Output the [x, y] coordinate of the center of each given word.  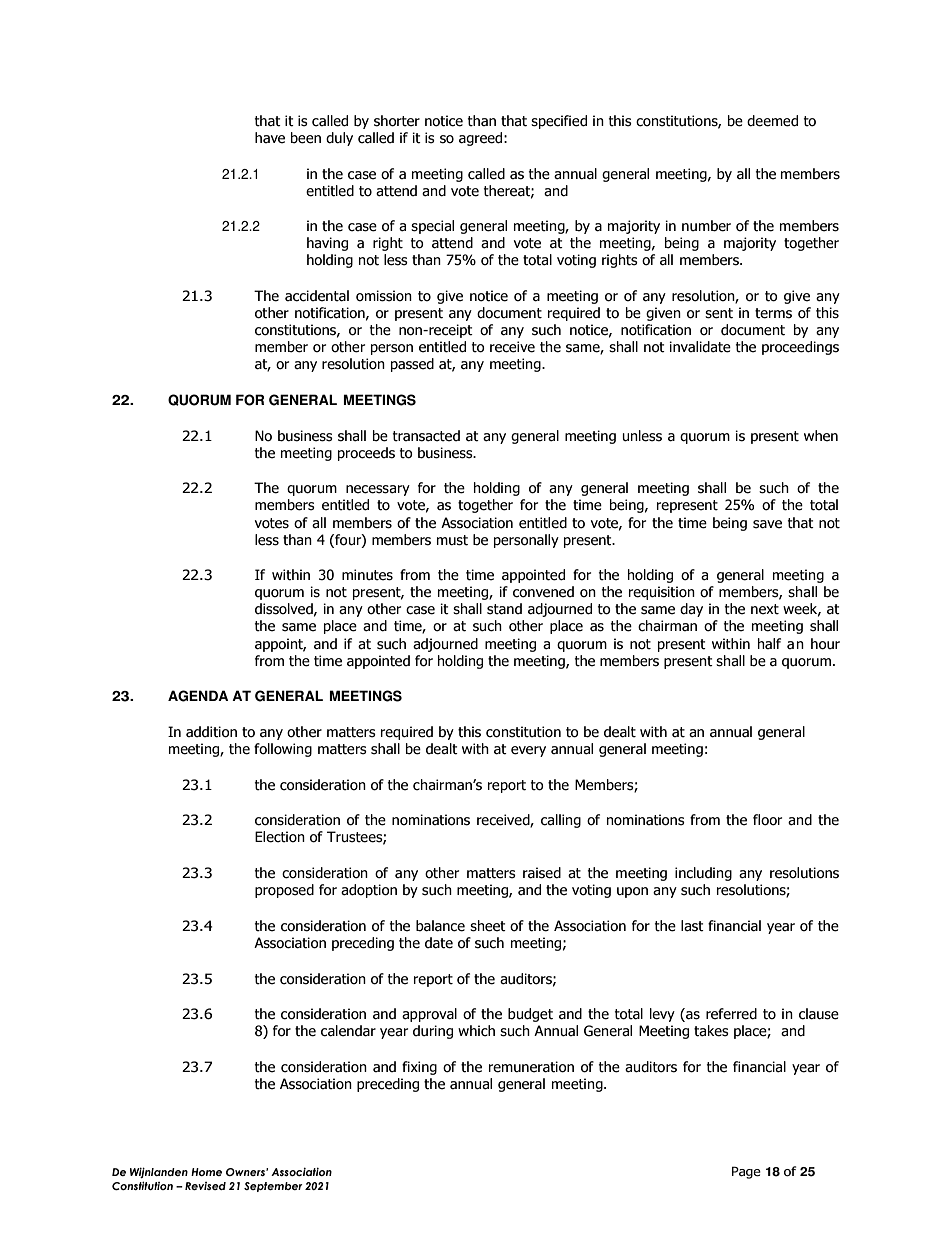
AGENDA [198, 696]
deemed [772, 121]
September [273, 1187]
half [769, 643]
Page [746, 1172]
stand [504, 609]
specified [559, 122]
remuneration [531, 1067]
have [270, 138]
